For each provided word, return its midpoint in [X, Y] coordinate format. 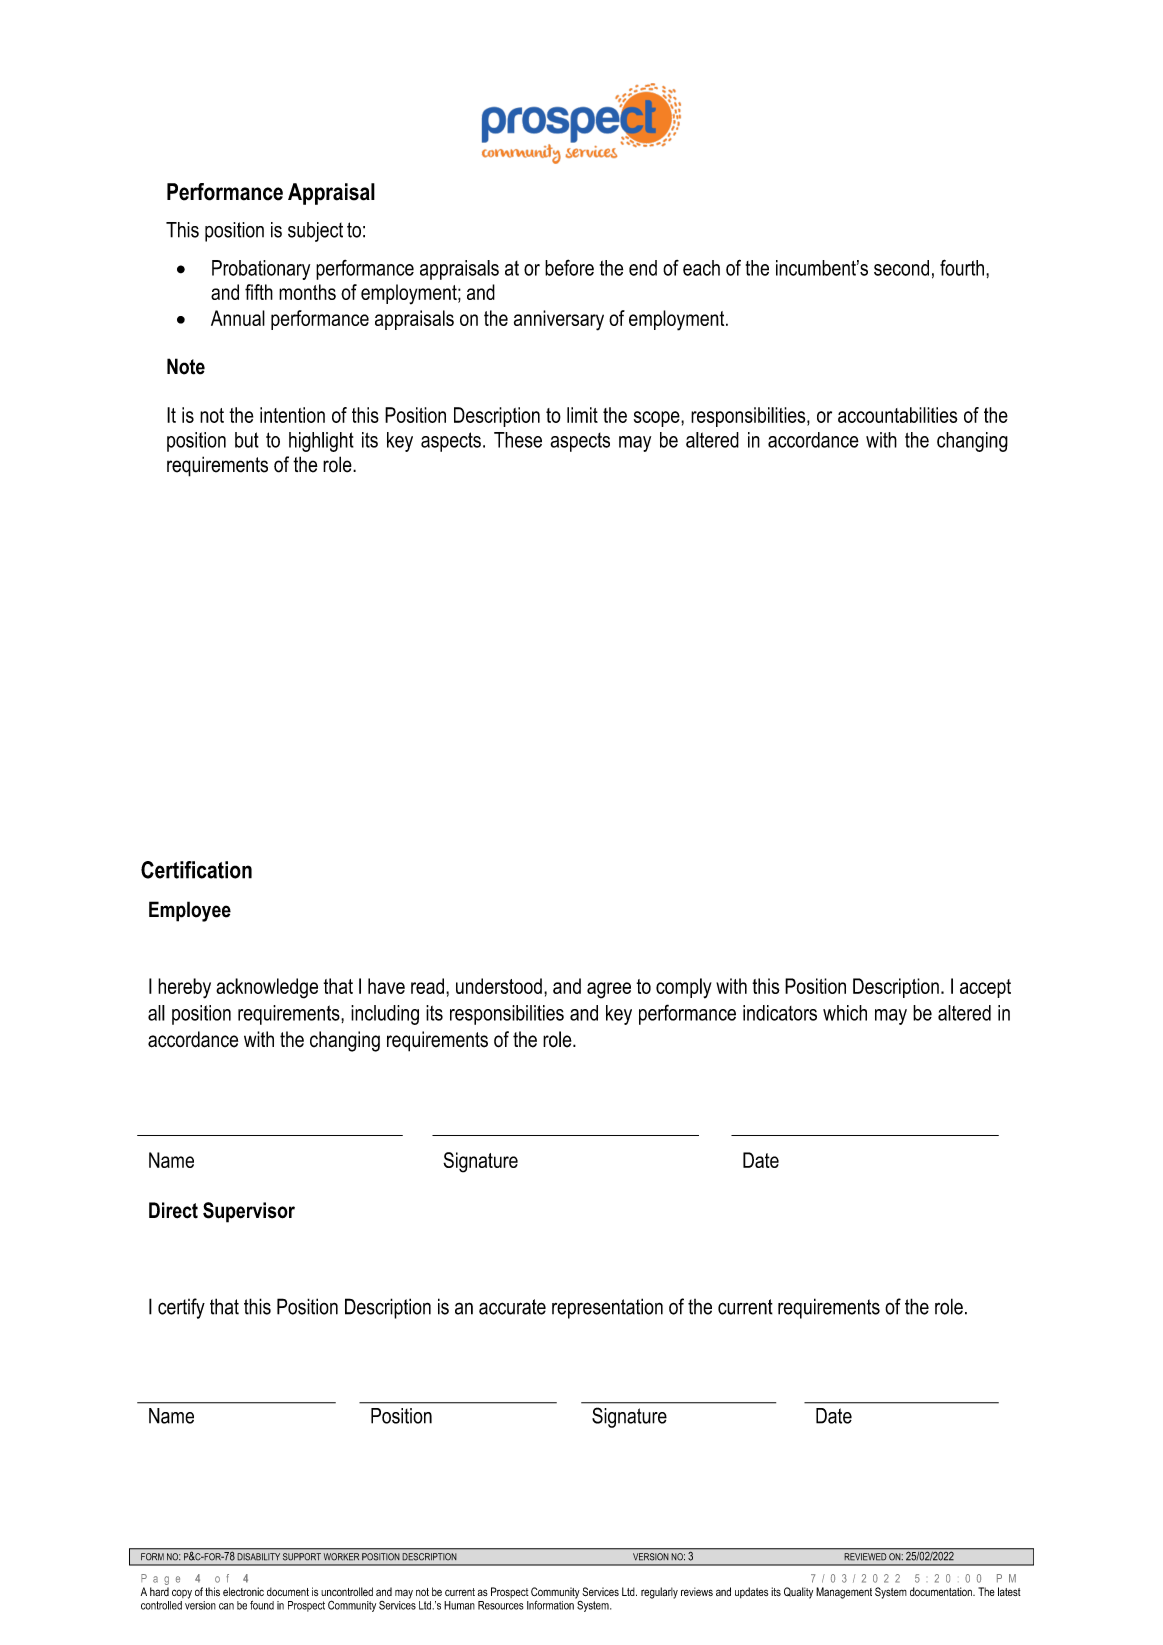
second [901, 268]
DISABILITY [259, 1556]
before [569, 267]
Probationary [261, 270]
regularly [659, 1593]
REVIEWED [865, 1556]
